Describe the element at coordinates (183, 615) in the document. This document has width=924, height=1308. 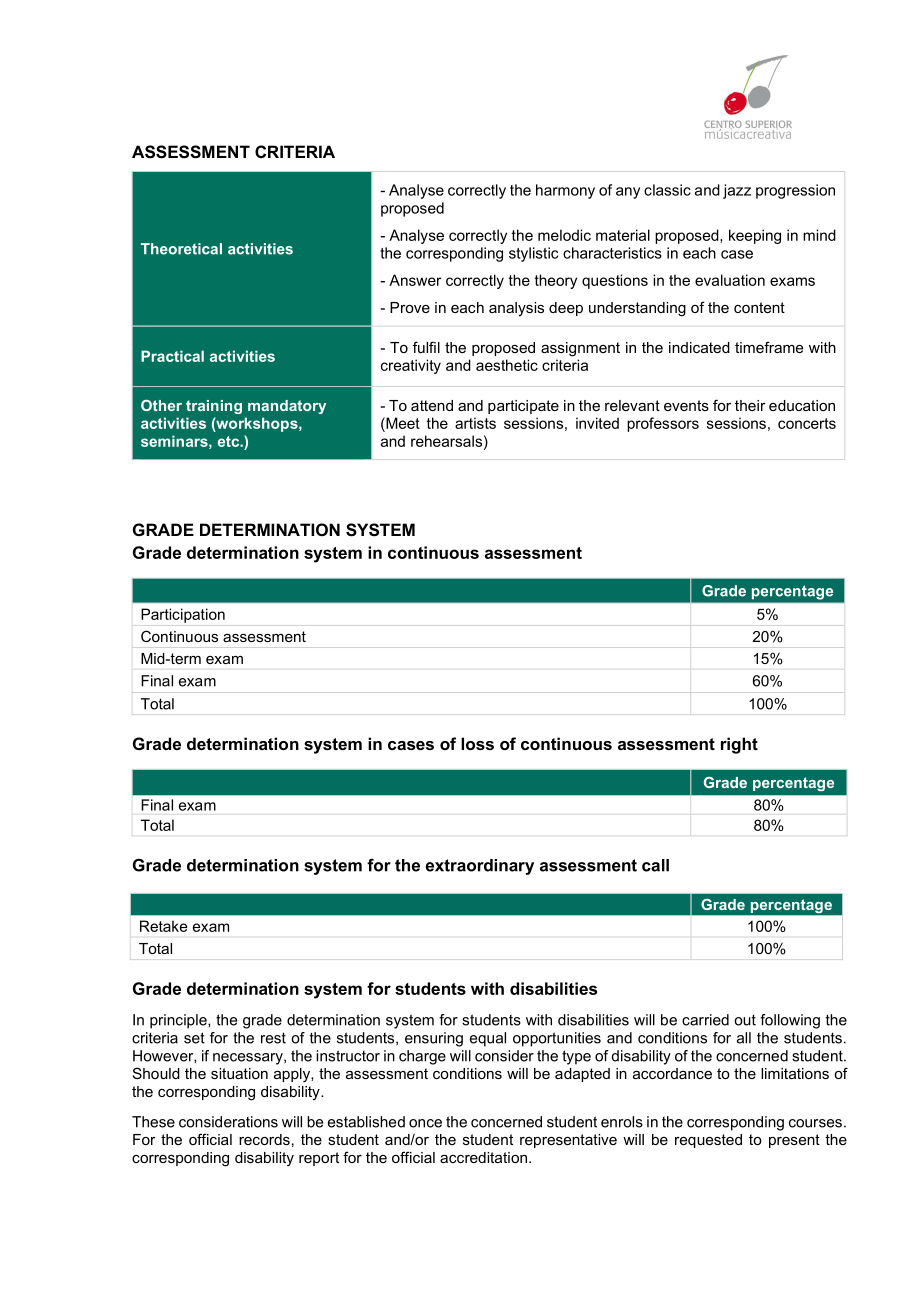
I see `Participation` at that location.
